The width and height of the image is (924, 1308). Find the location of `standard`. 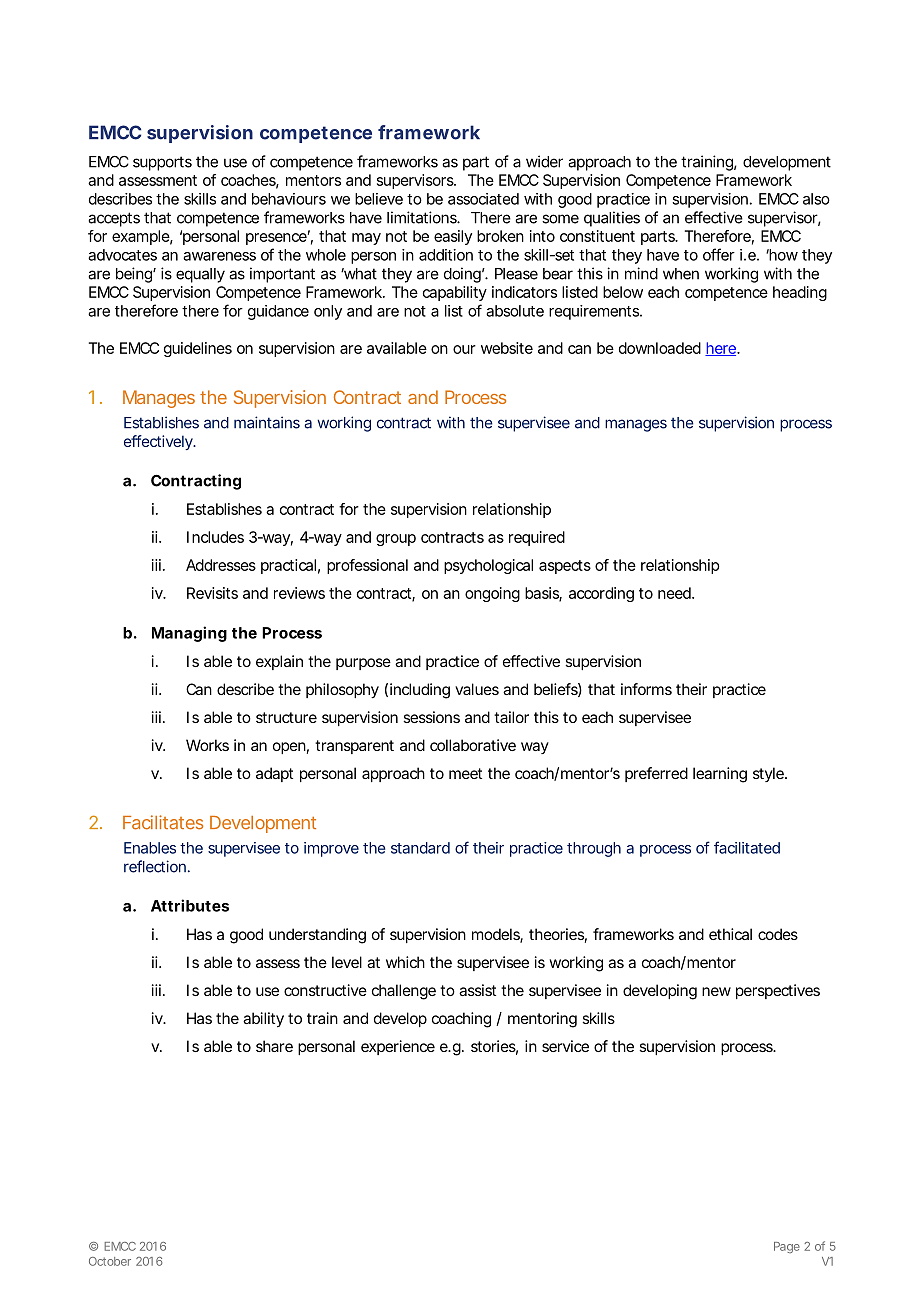

standard is located at coordinates (420, 848).
